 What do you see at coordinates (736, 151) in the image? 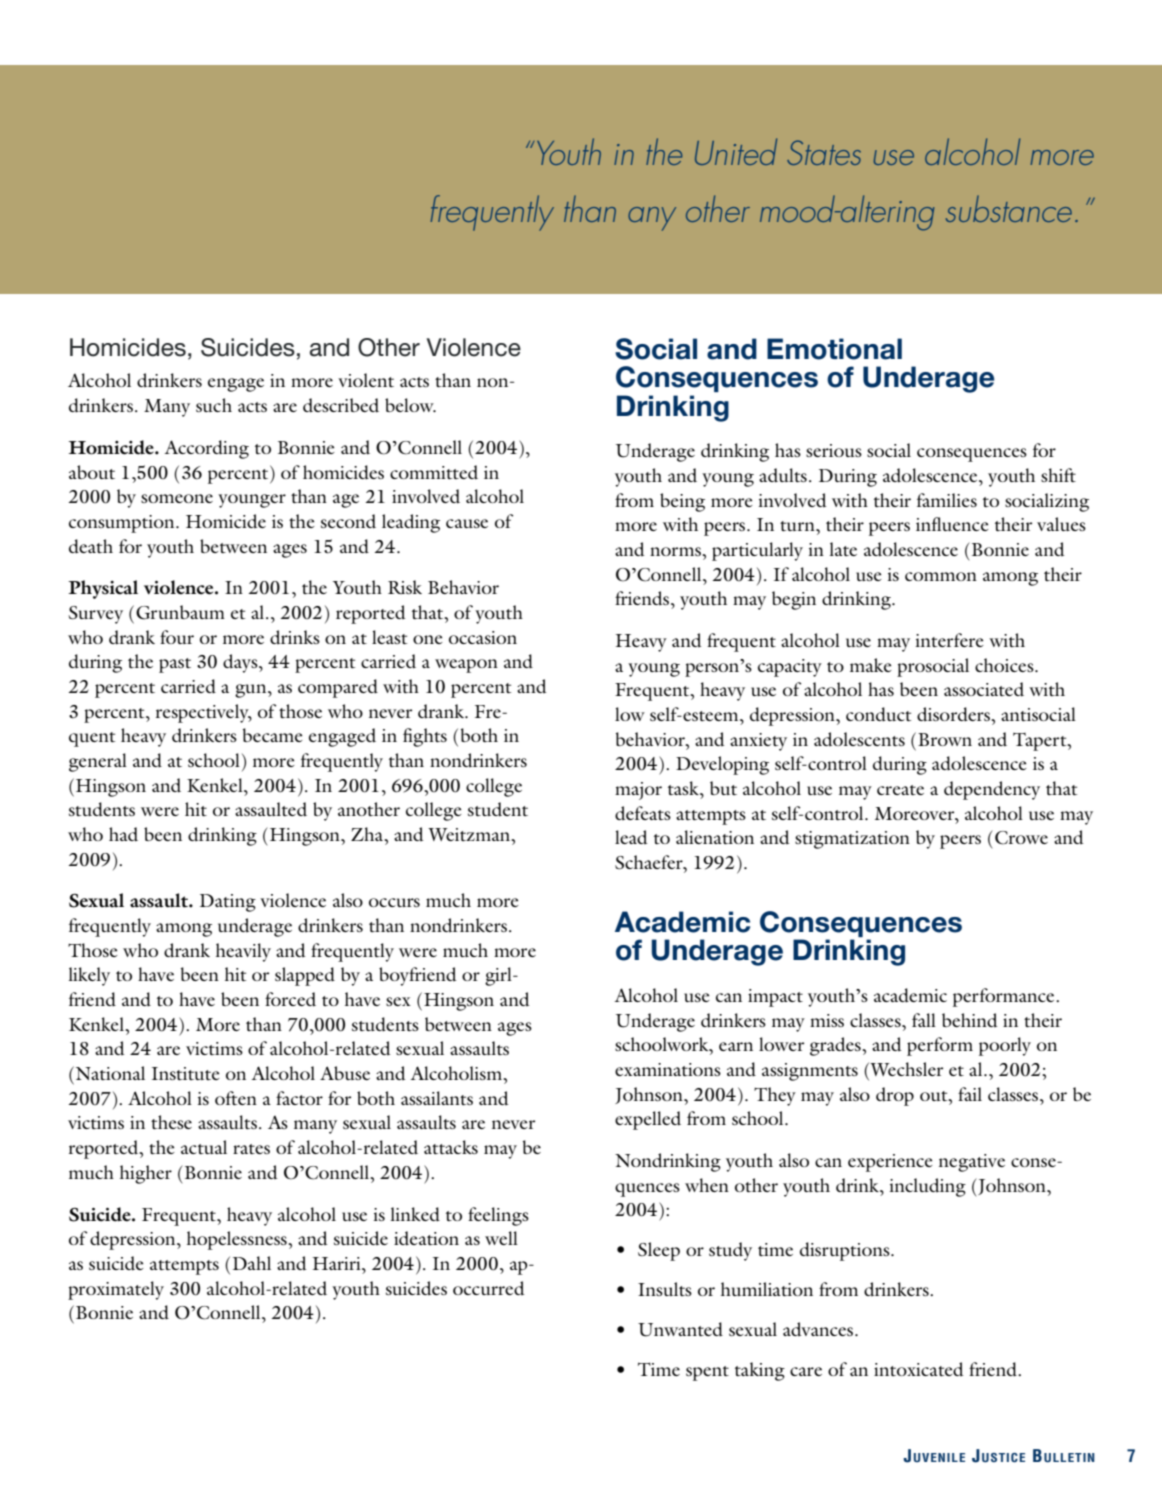
I see `United` at bounding box center [736, 151].
